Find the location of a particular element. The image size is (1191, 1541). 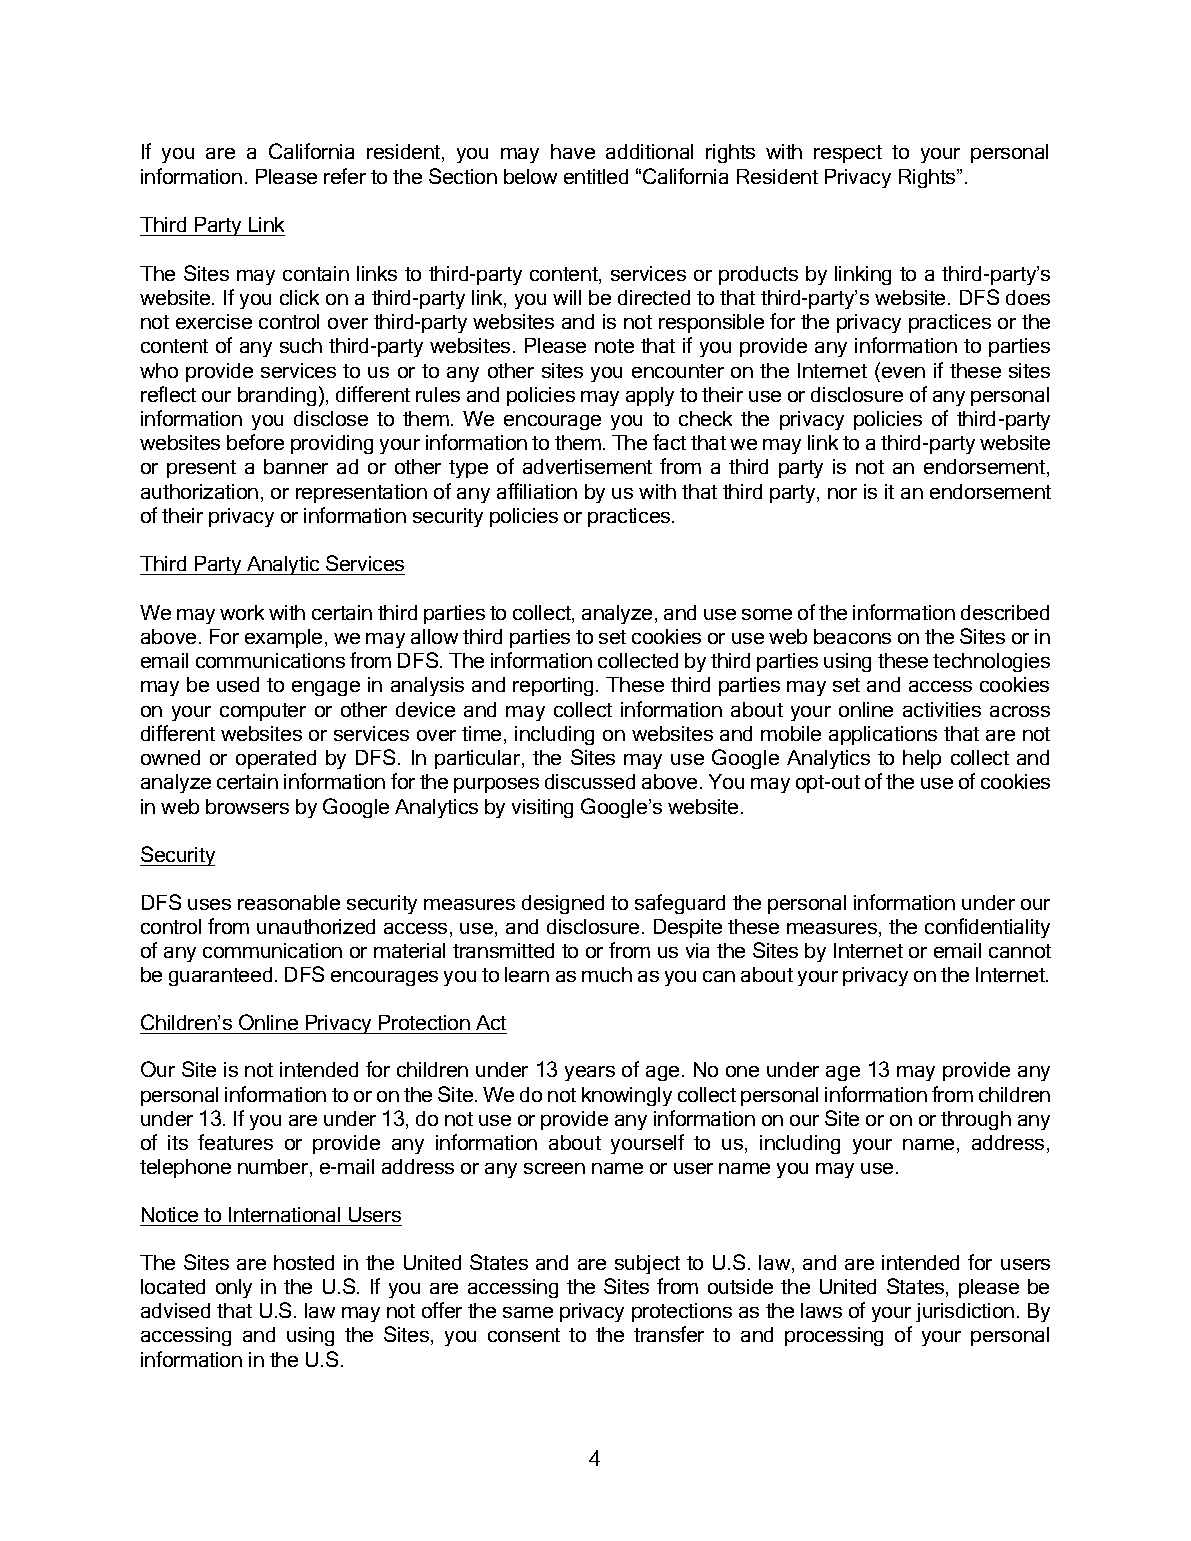

operated is located at coordinates (276, 759).
